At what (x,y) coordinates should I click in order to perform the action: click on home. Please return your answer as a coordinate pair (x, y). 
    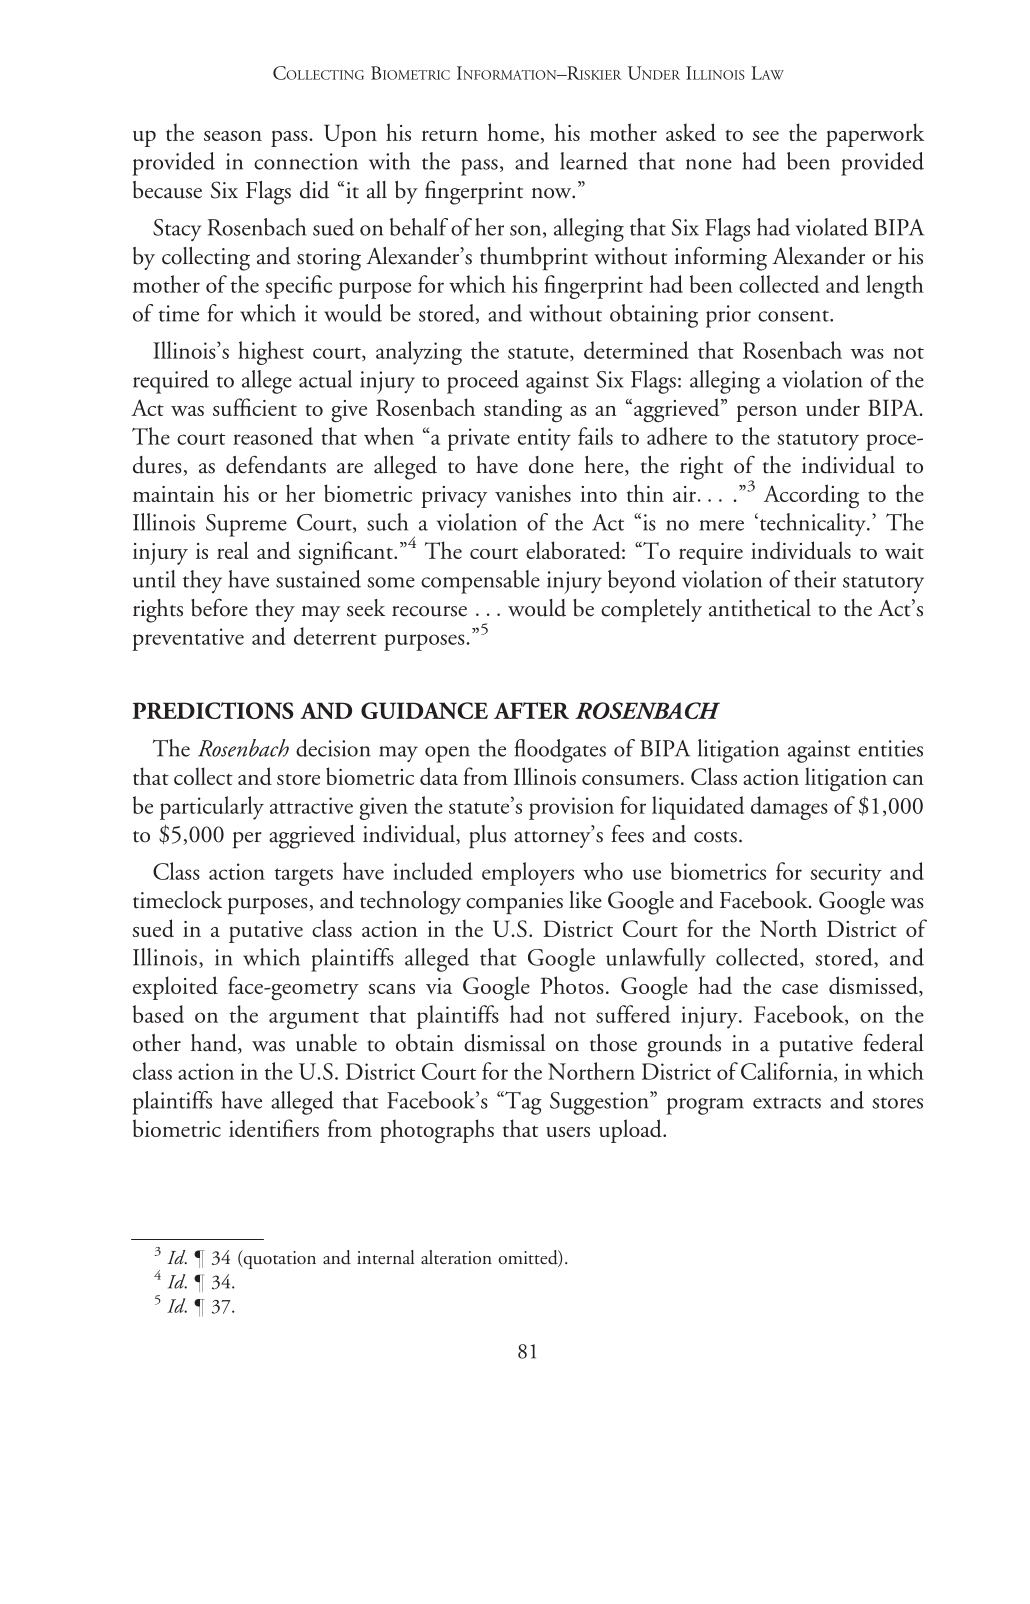
    Looking at the image, I should click on (514, 133).
